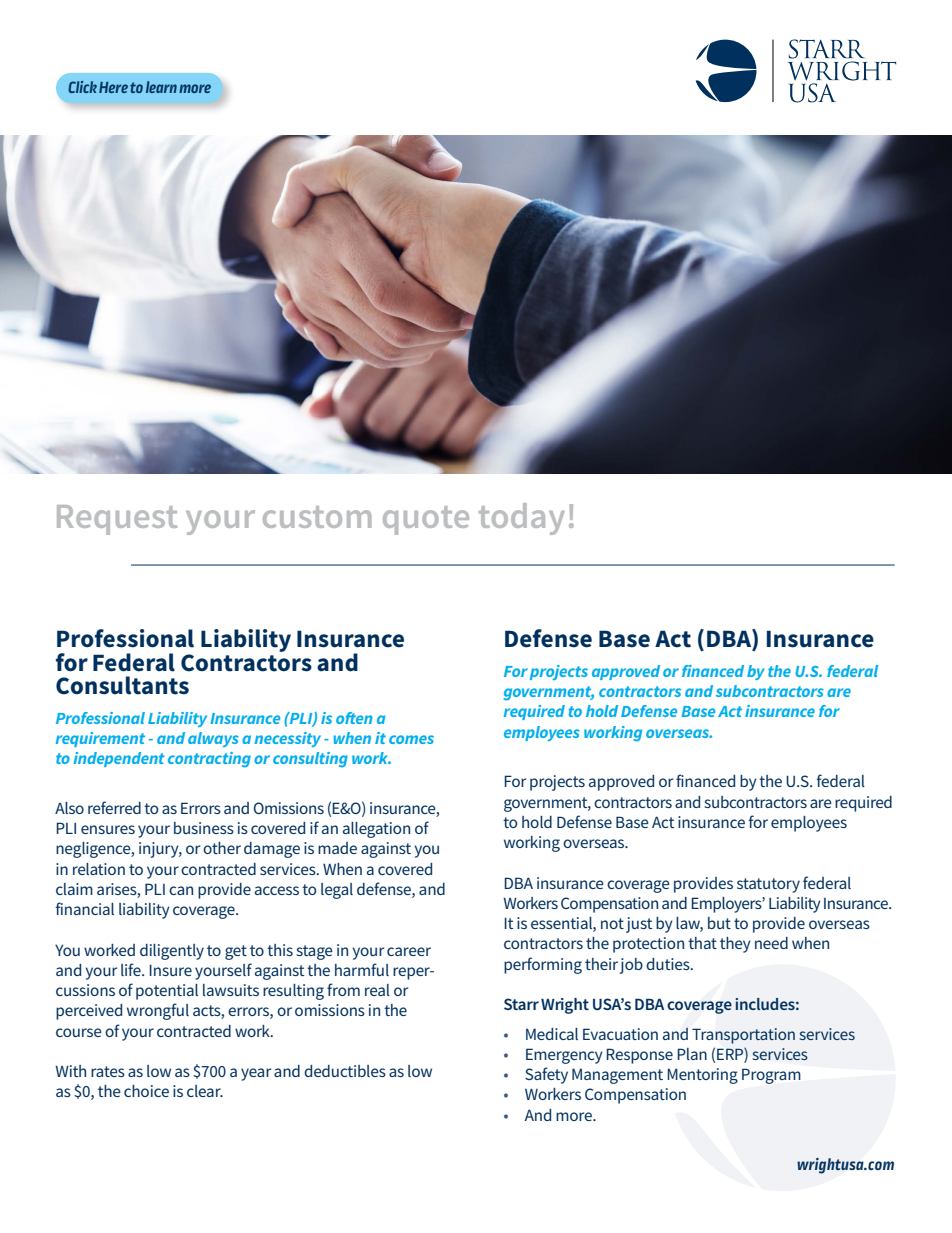  What do you see at coordinates (411, 739) in the screenshot?
I see `comes` at bounding box center [411, 739].
